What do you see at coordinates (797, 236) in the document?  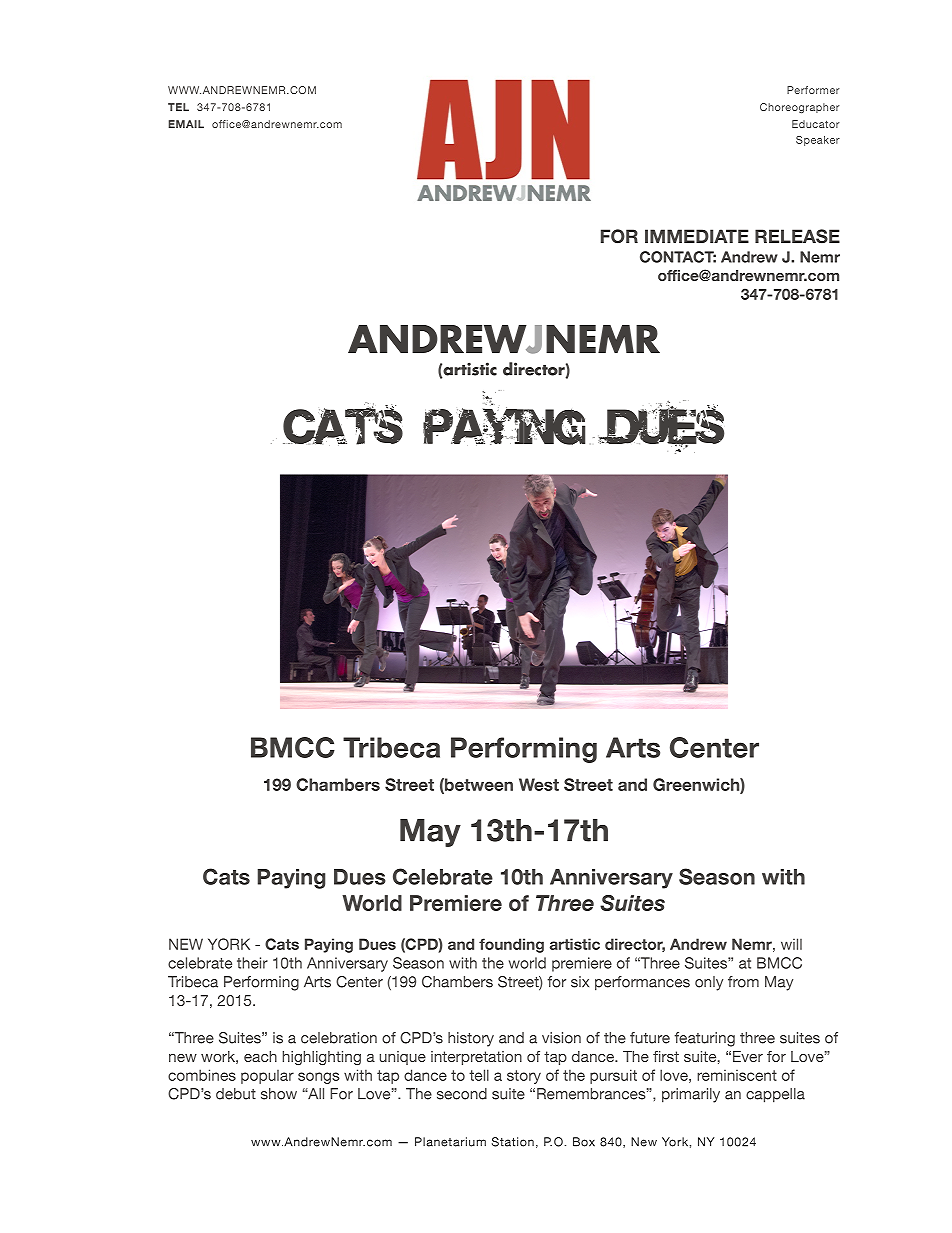 I see `RELEASE` at bounding box center [797, 236].
